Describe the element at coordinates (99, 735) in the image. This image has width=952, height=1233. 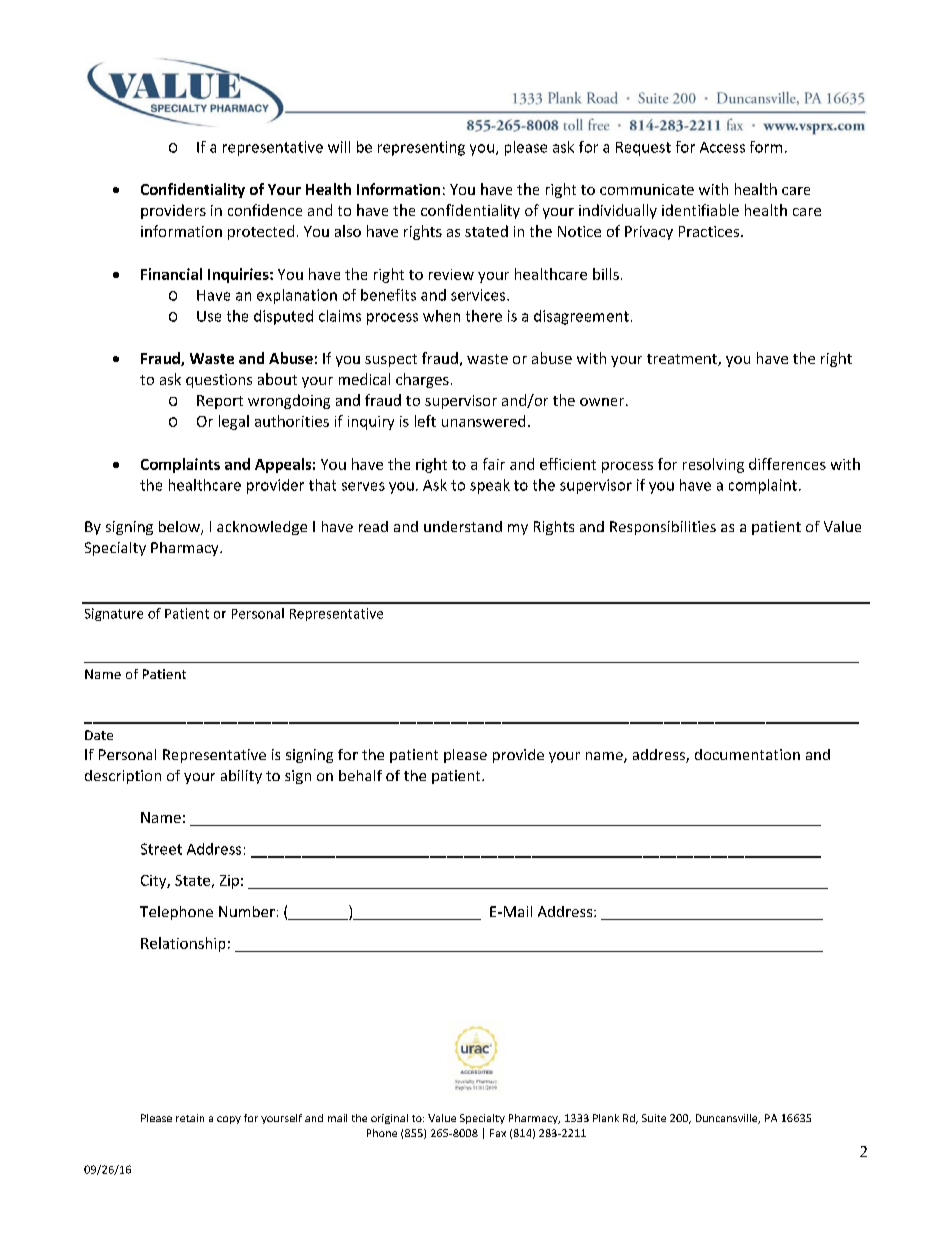
I see `Date` at that location.
